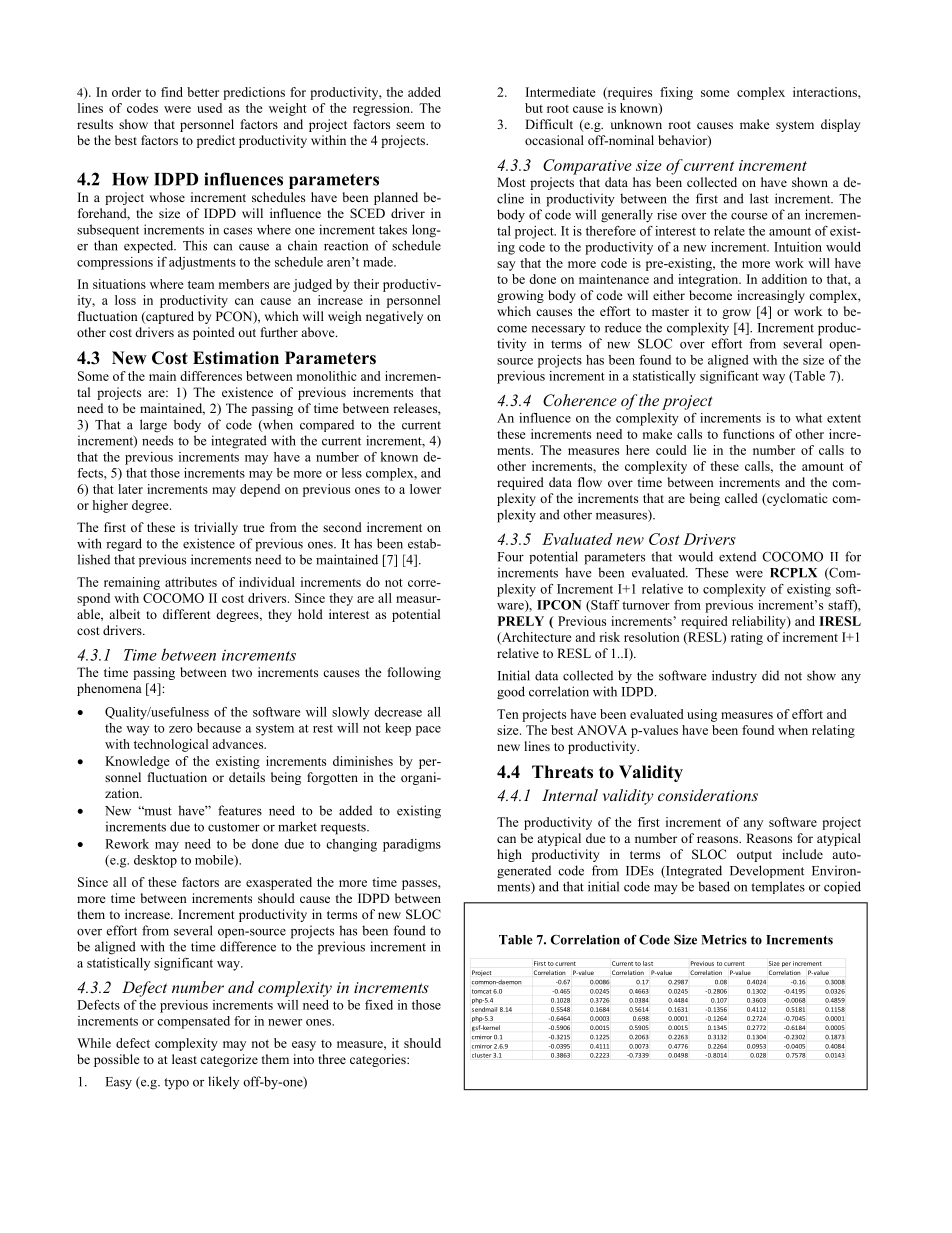 The height and width of the screenshot is (1233, 952). I want to click on least, so click(184, 1059).
